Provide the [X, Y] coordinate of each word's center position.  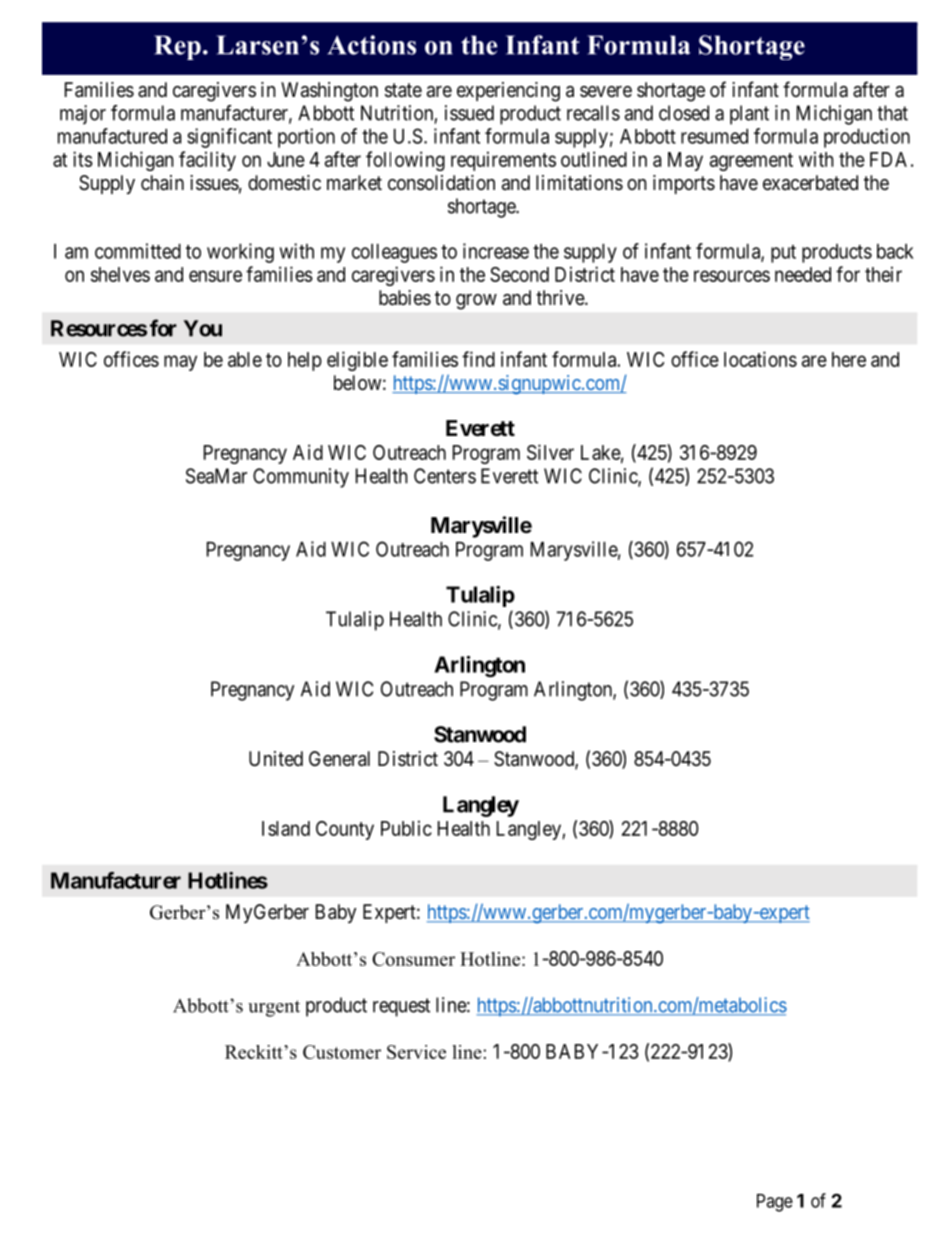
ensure [215, 276]
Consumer [413, 959]
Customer [342, 1052]
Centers [445, 476]
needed [803, 274]
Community [301, 478]
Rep [177, 47]
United [276, 759]
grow [476, 302]
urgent [274, 1008]
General [339, 759]
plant [749, 115]
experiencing [508, 92]
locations [760, 359]
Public [406, 828]
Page [775, 1203]
